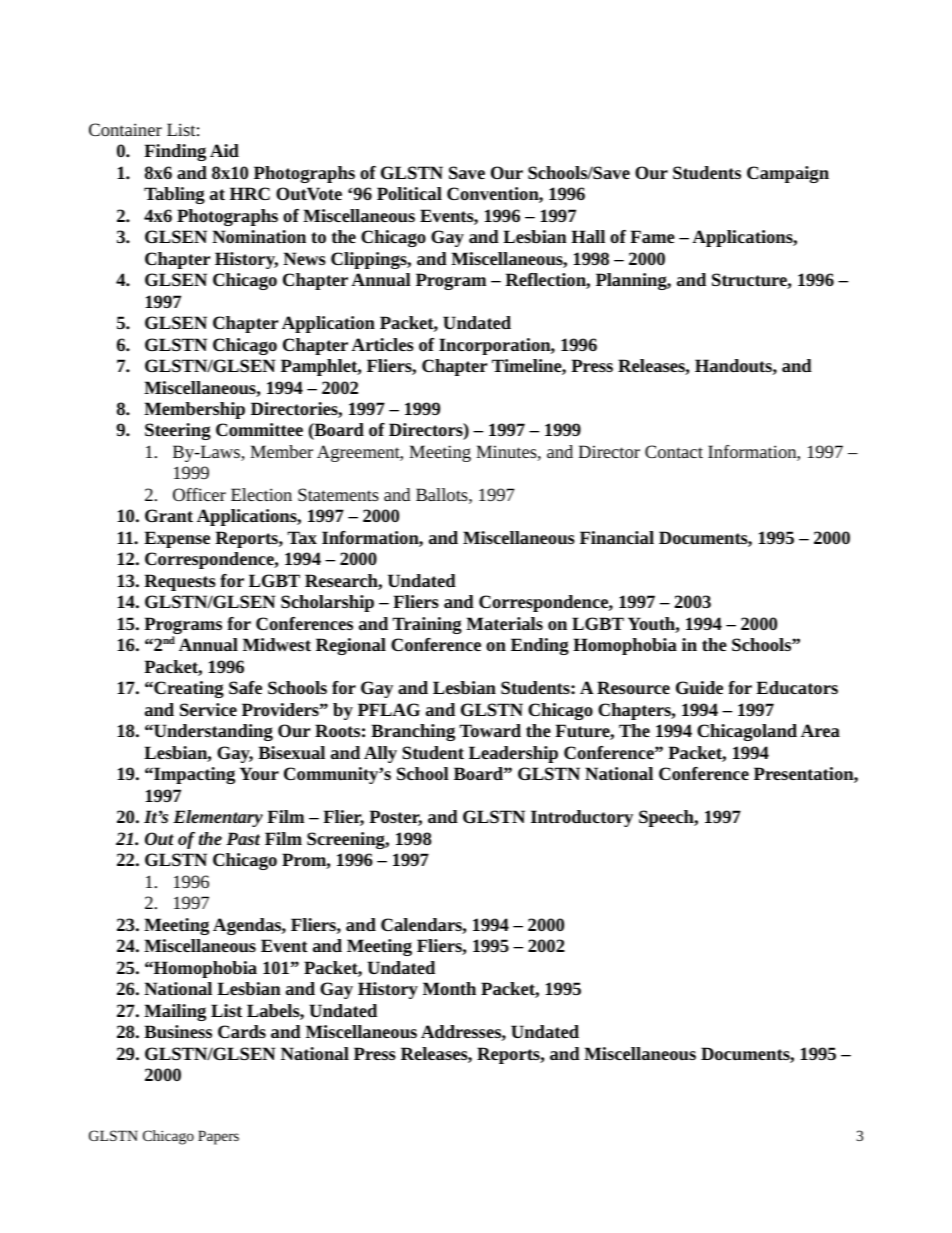 The height and width of the document is (1233, 952). Describe the element at coordinates (788, 174) in the document. I see `Campaign` at that location.
